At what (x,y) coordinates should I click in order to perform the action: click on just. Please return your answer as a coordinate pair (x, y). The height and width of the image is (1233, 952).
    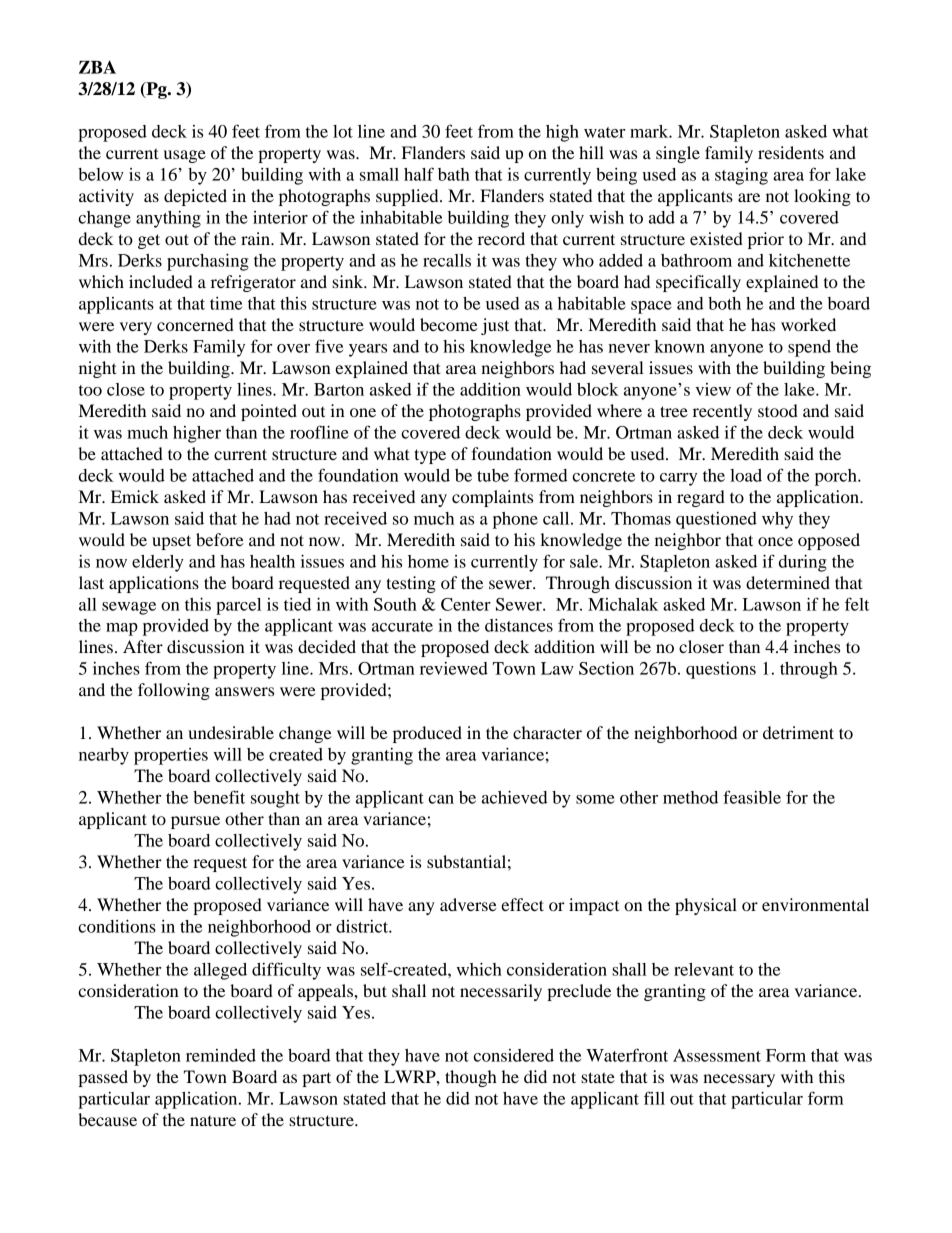
    Looking at the image, I should click on (495, 326).
